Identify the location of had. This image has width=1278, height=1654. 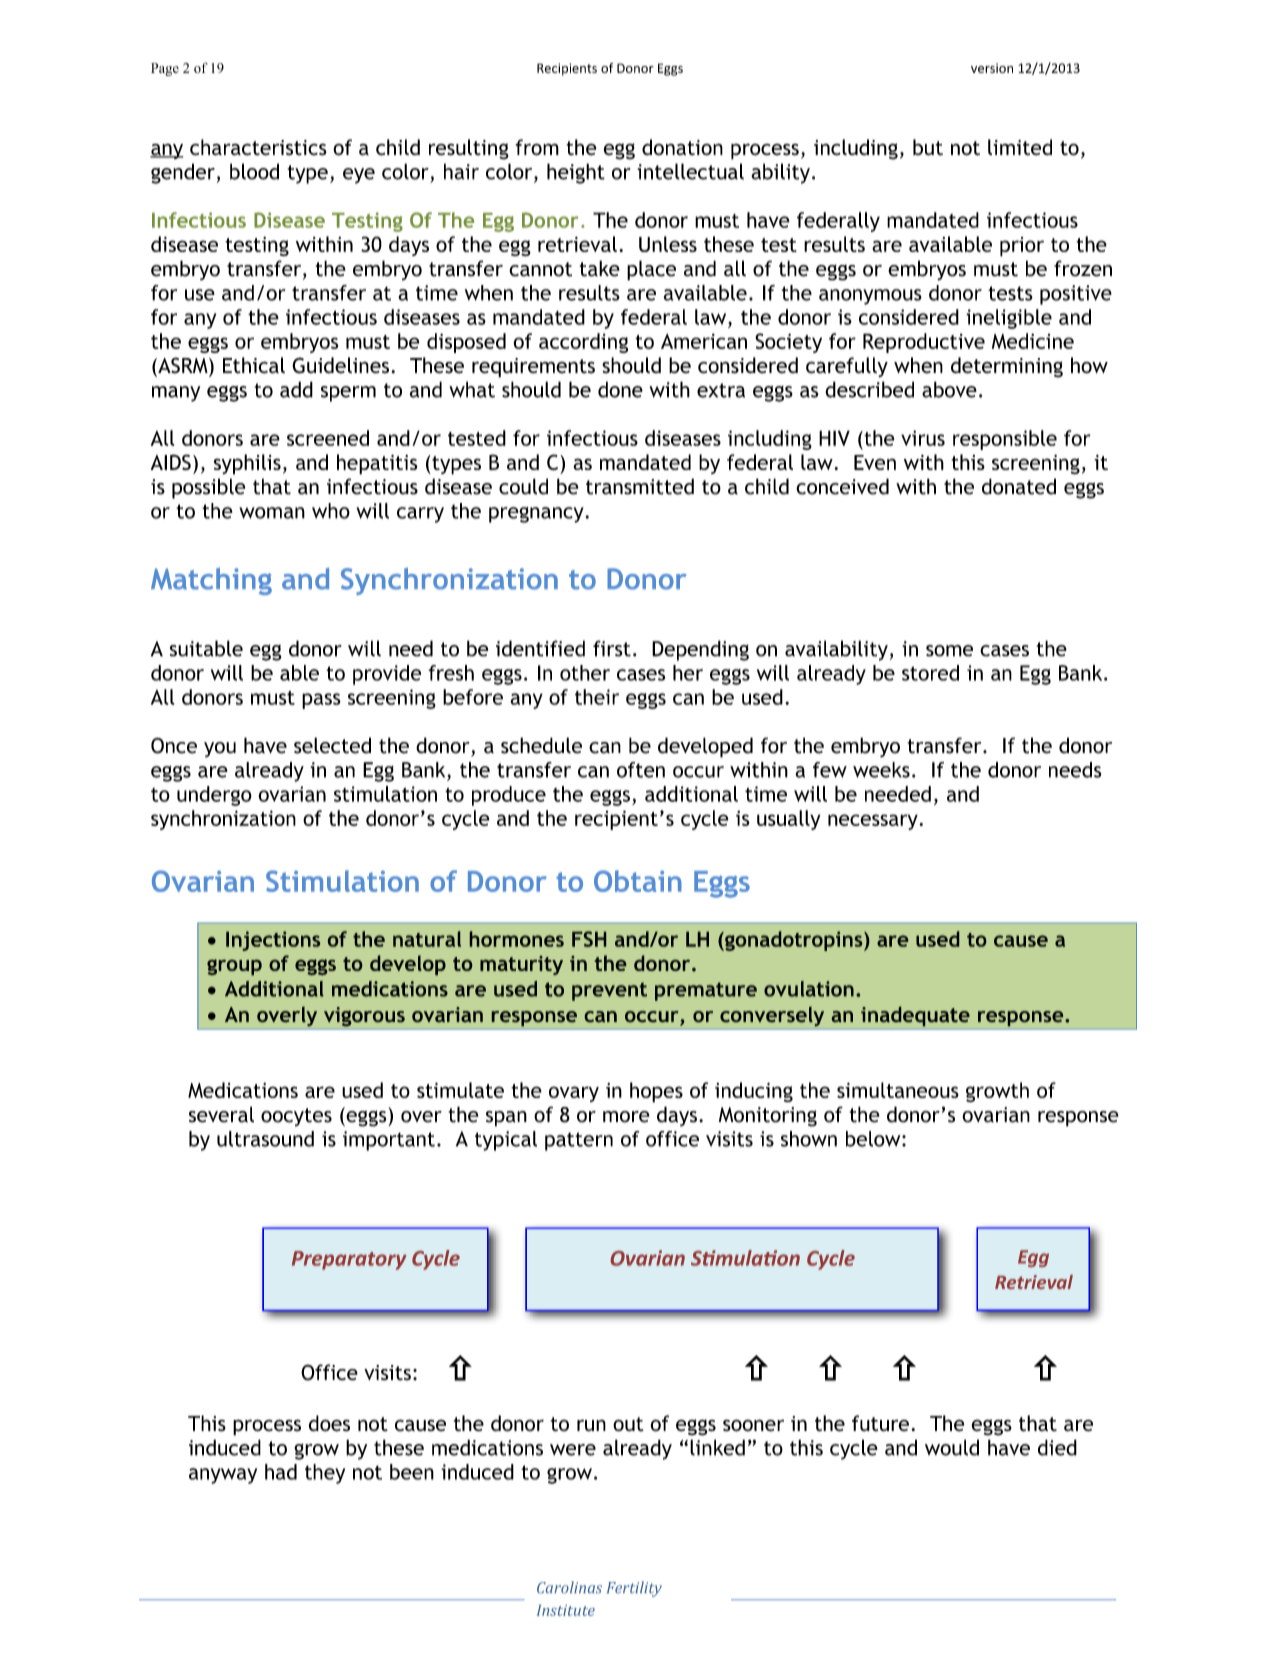
(281, 1472).
